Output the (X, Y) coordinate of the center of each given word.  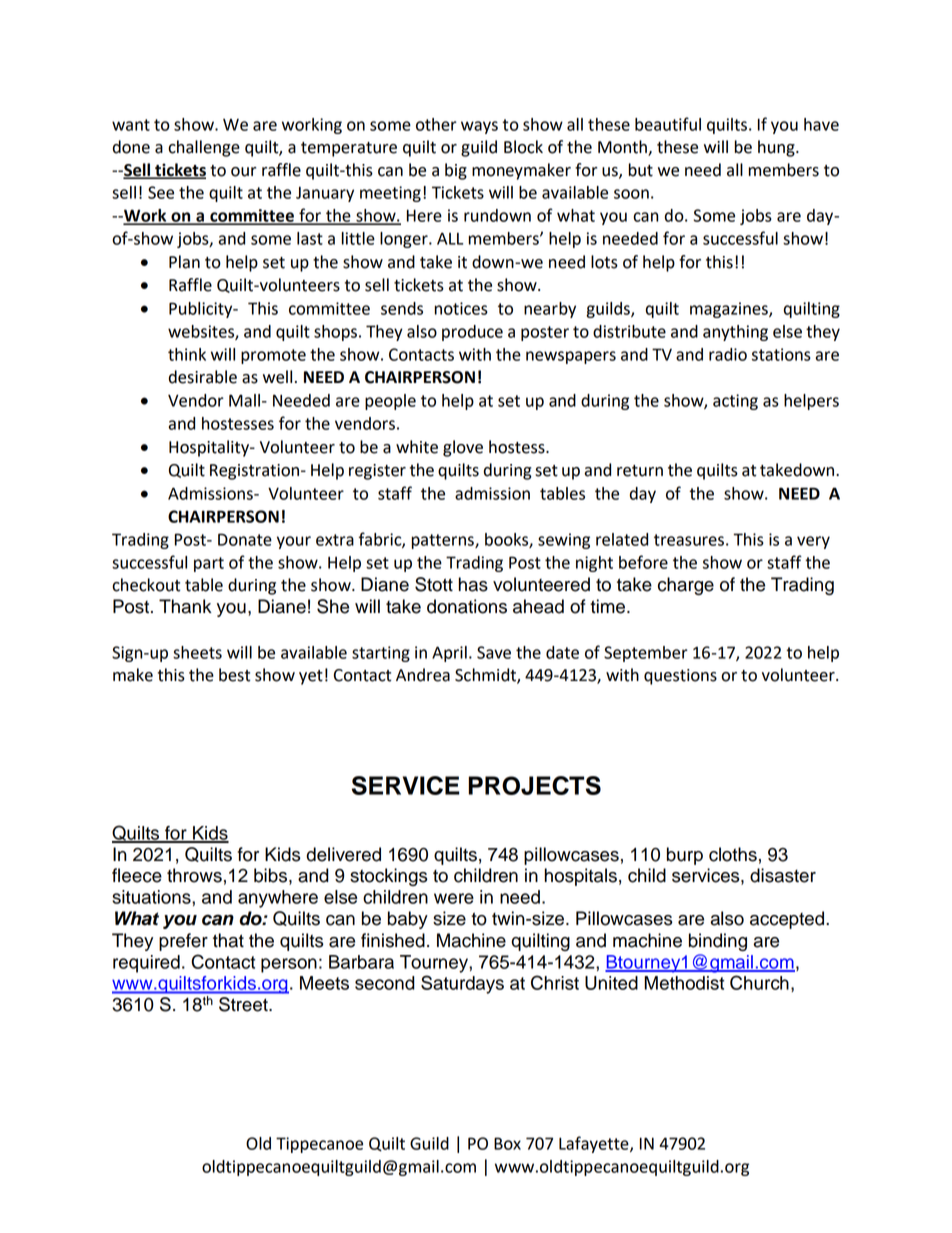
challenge (204, 148)
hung (777, 148)
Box (507, 1143)
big (456, 171)
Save (494, 652)
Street (244, 1004)
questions (680, 677)
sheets (197, 652)
